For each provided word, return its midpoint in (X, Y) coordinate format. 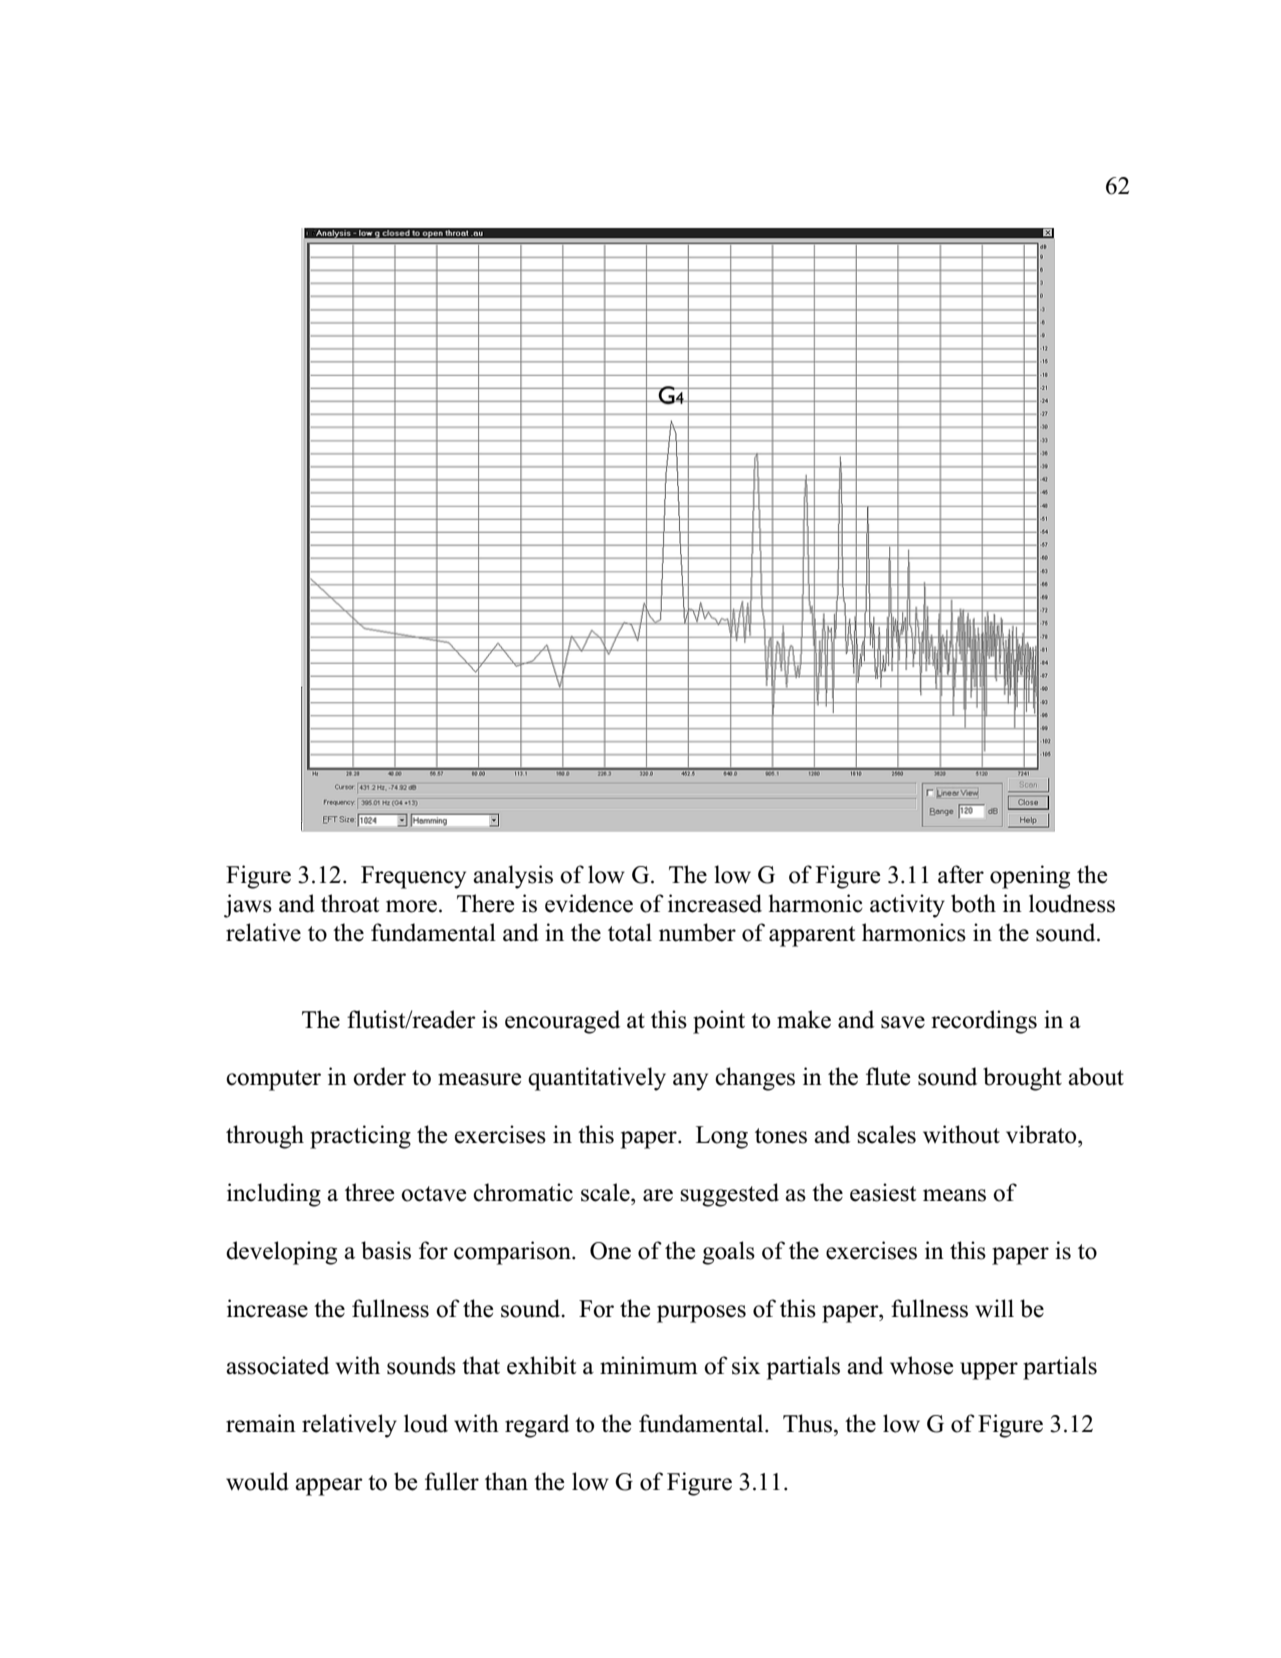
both (973, 903)
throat (350, 903)
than (506, 1481)
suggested (729, 1195)
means (954, 1195)
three (369, 1192)
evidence (589, 903)
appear (329, 1487)
